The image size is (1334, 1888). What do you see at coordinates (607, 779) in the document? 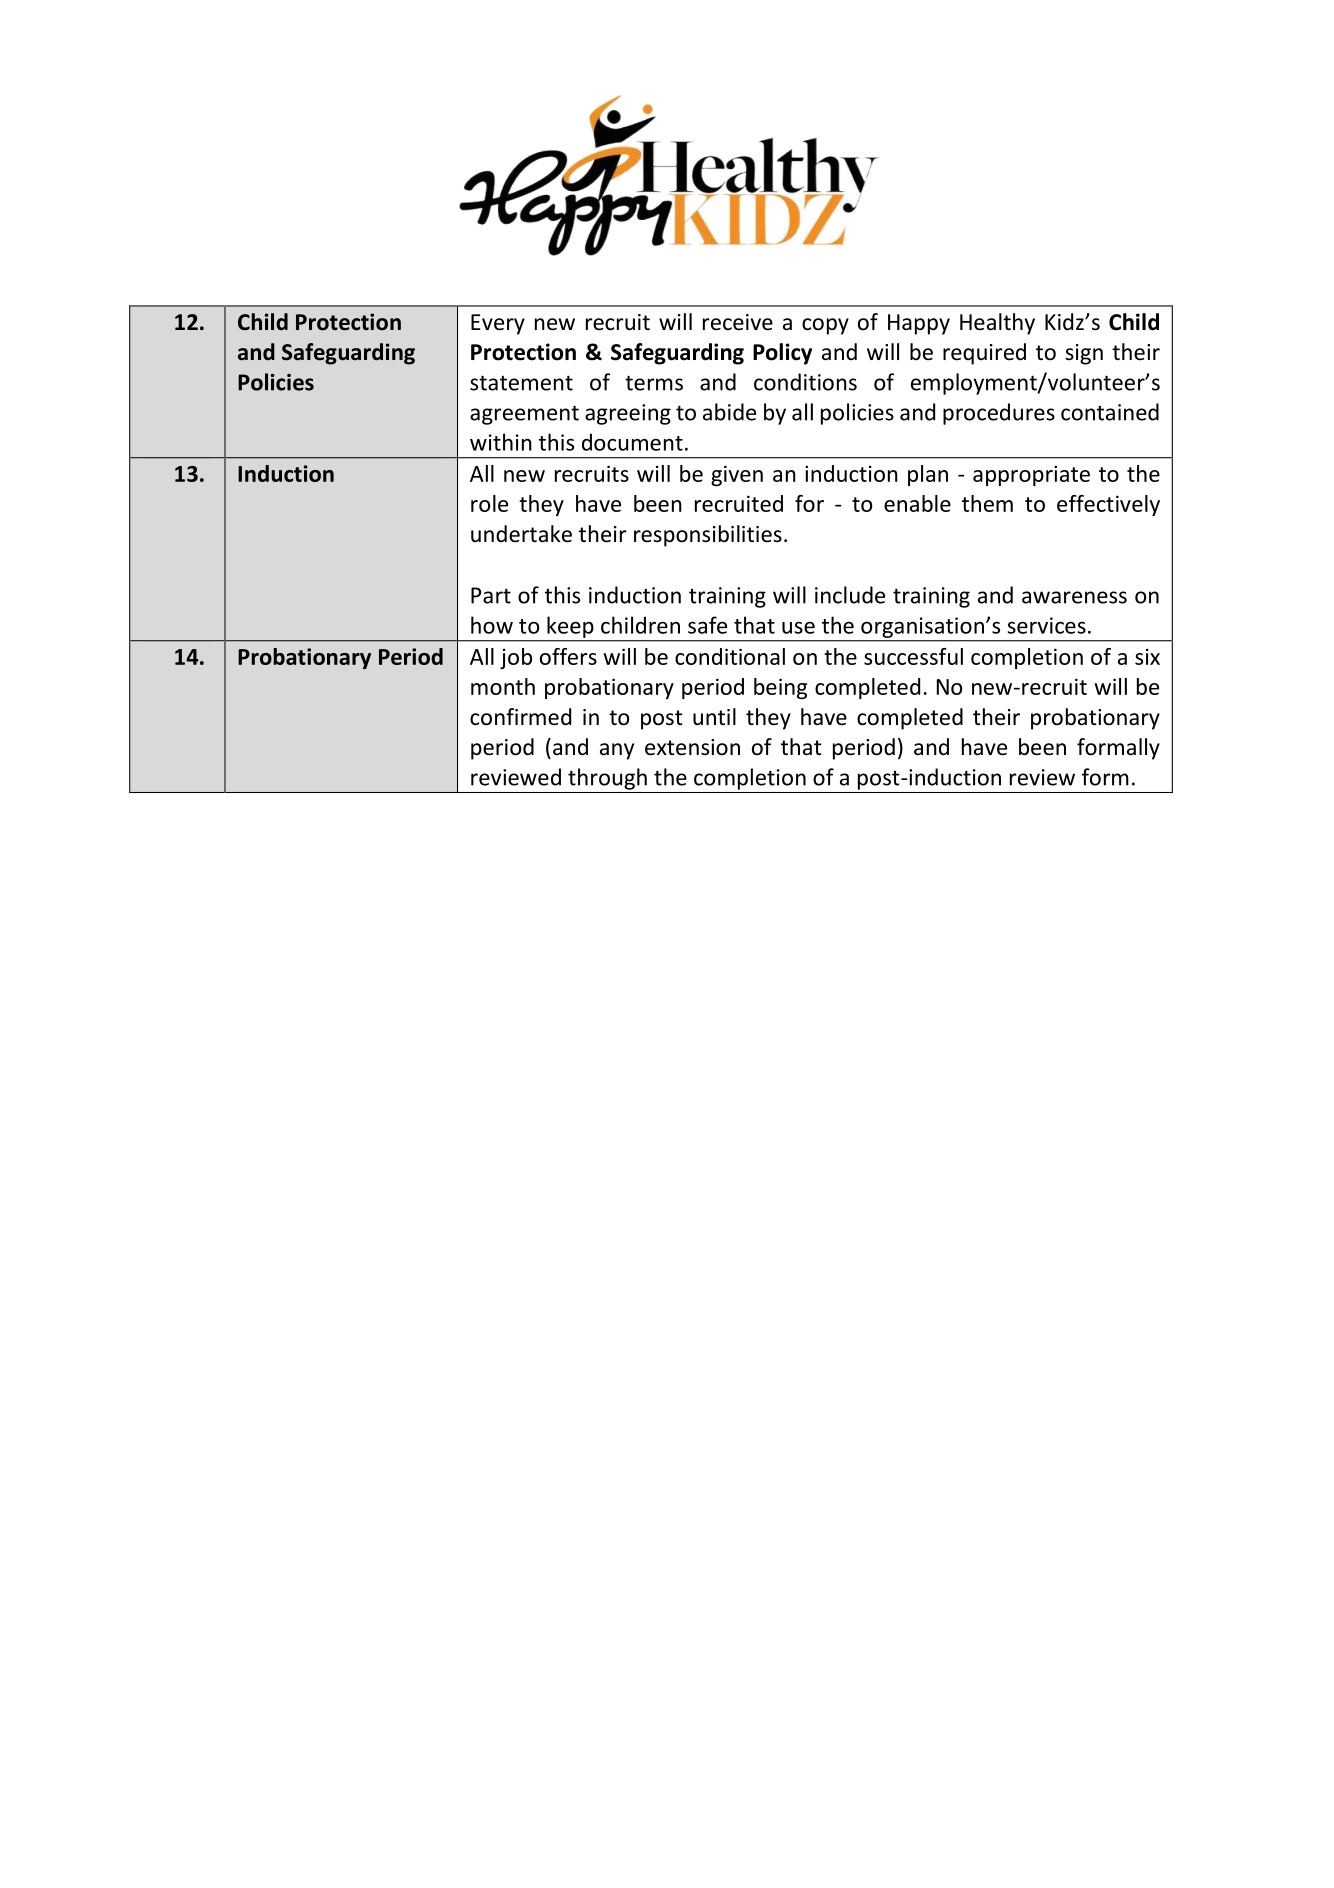
I see `through` at bounding box center [607, 779].
